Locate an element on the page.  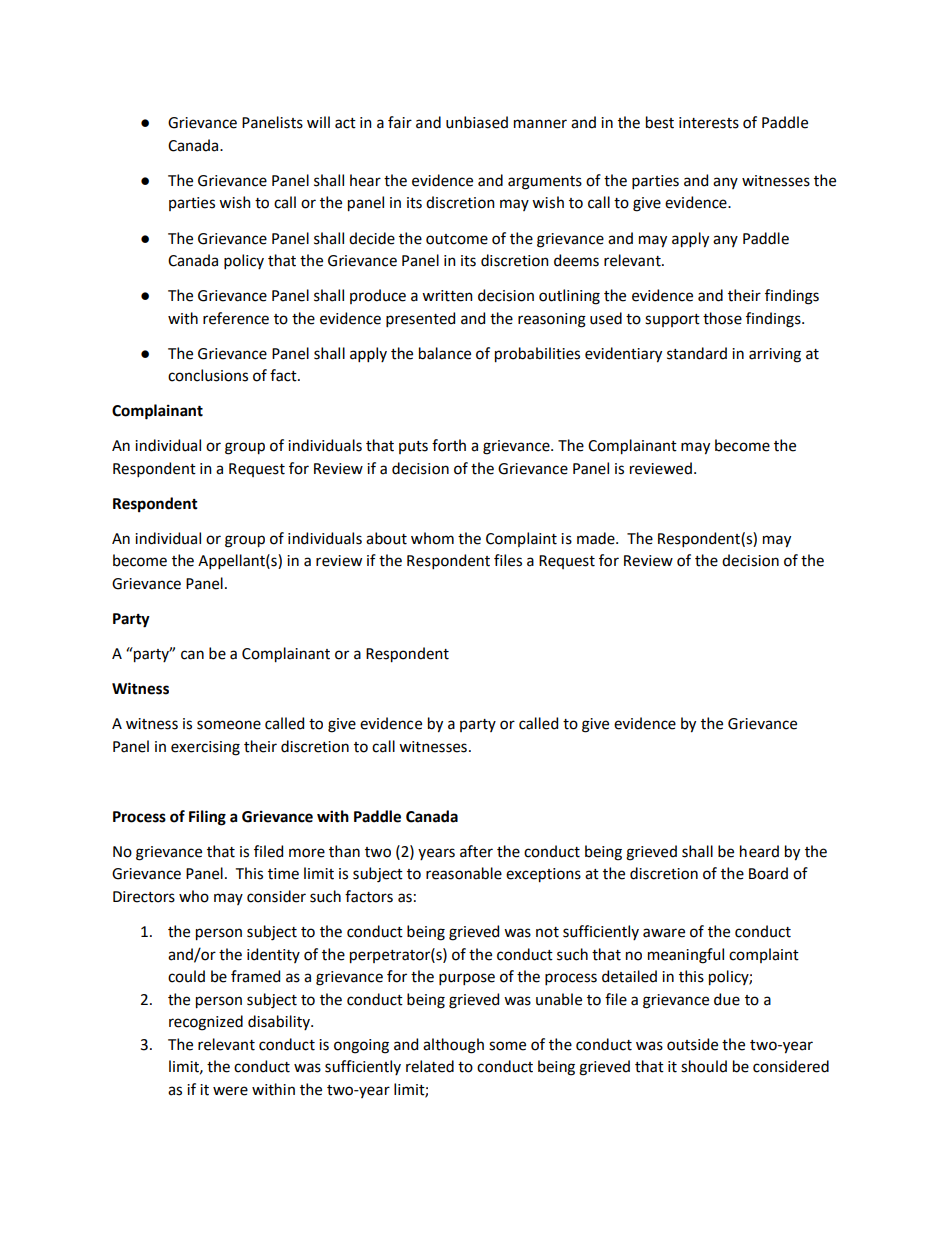
balance is located at coordinates (445, 353).
